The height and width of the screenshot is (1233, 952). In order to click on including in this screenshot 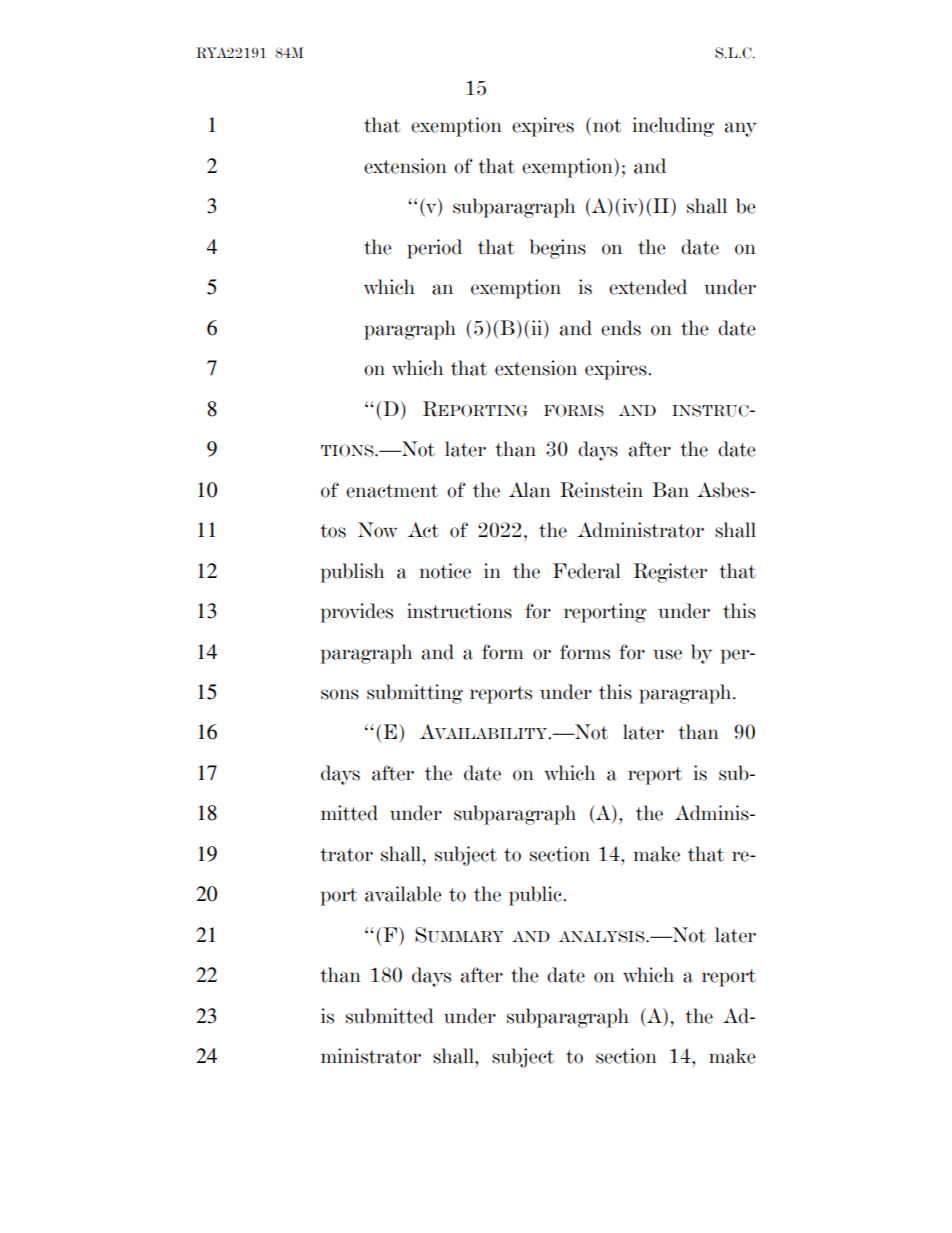, I will do `click(673, 127)`.
